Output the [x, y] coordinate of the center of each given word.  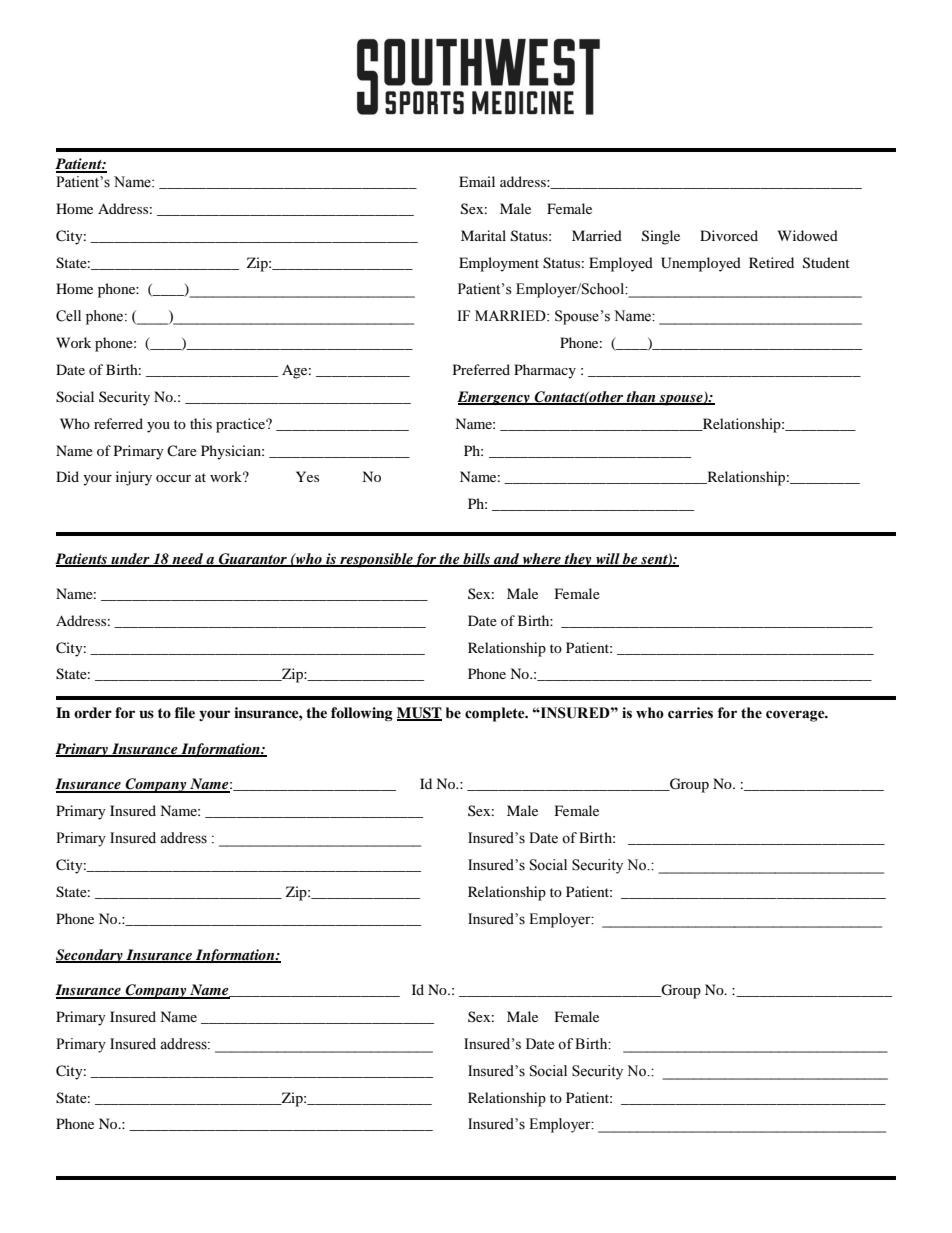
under [130, 559]
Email [477, 181]
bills [476, 559]
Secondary [90, 956]
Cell [68, 316]
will [608, 559]
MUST [419, 714]
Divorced [729, 235]
